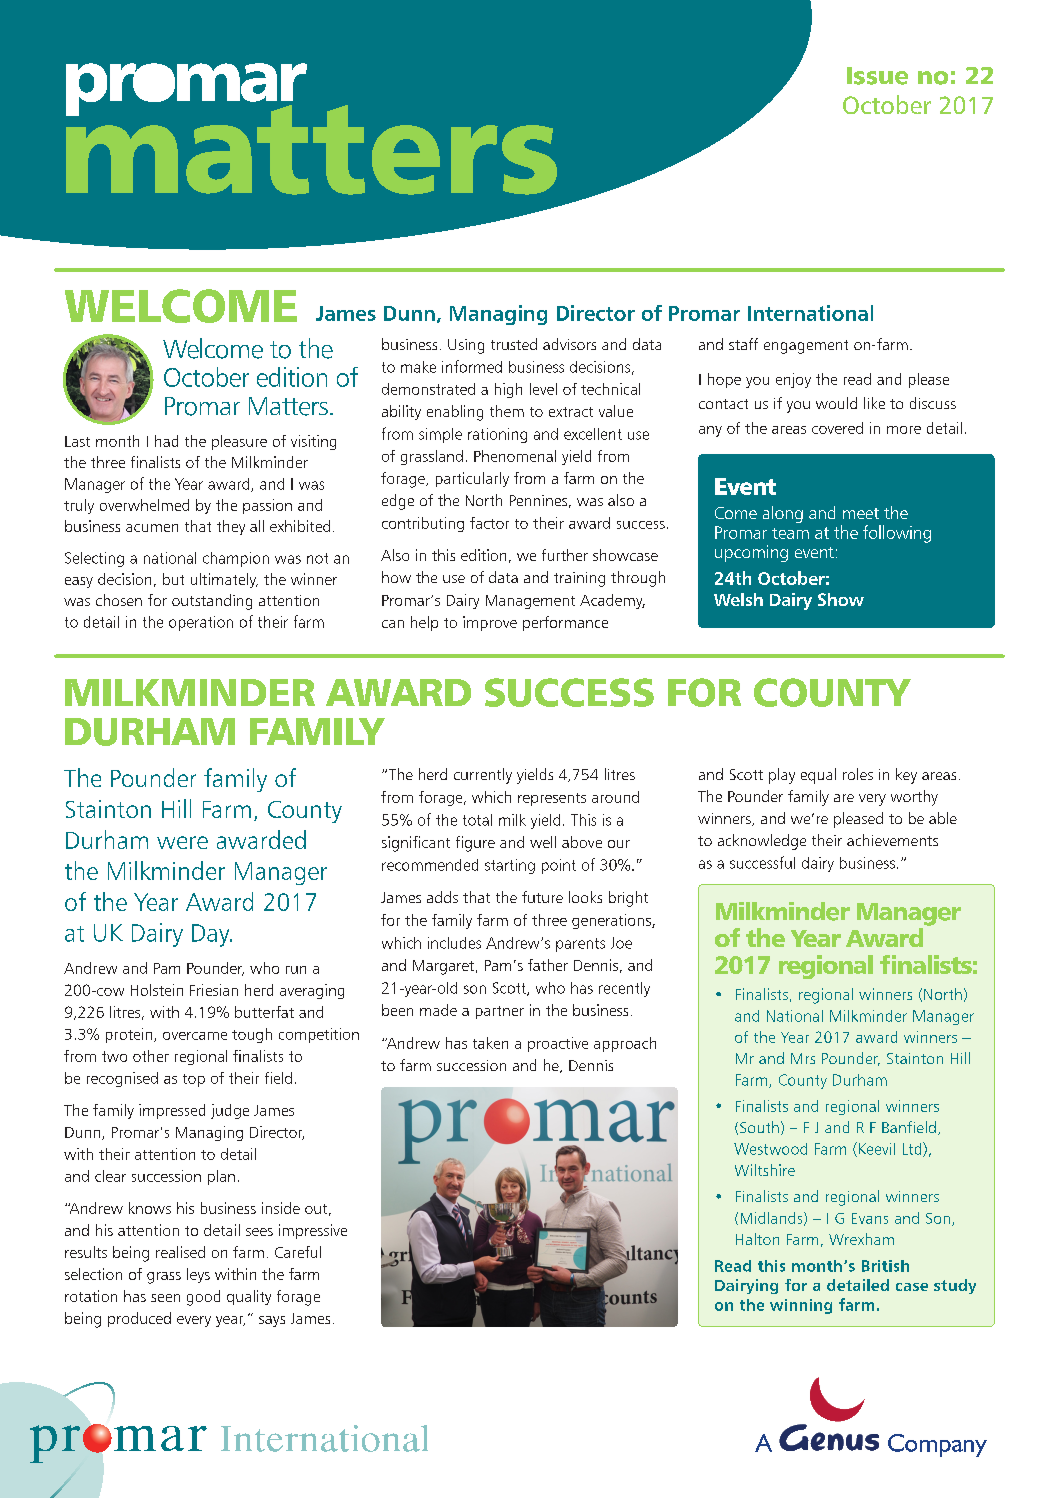 This screenshot has width=1059, height=1498. What do you see at coordinates (418, 367) in the screenshot?
I see `make` at bounding box center [418, 367].
